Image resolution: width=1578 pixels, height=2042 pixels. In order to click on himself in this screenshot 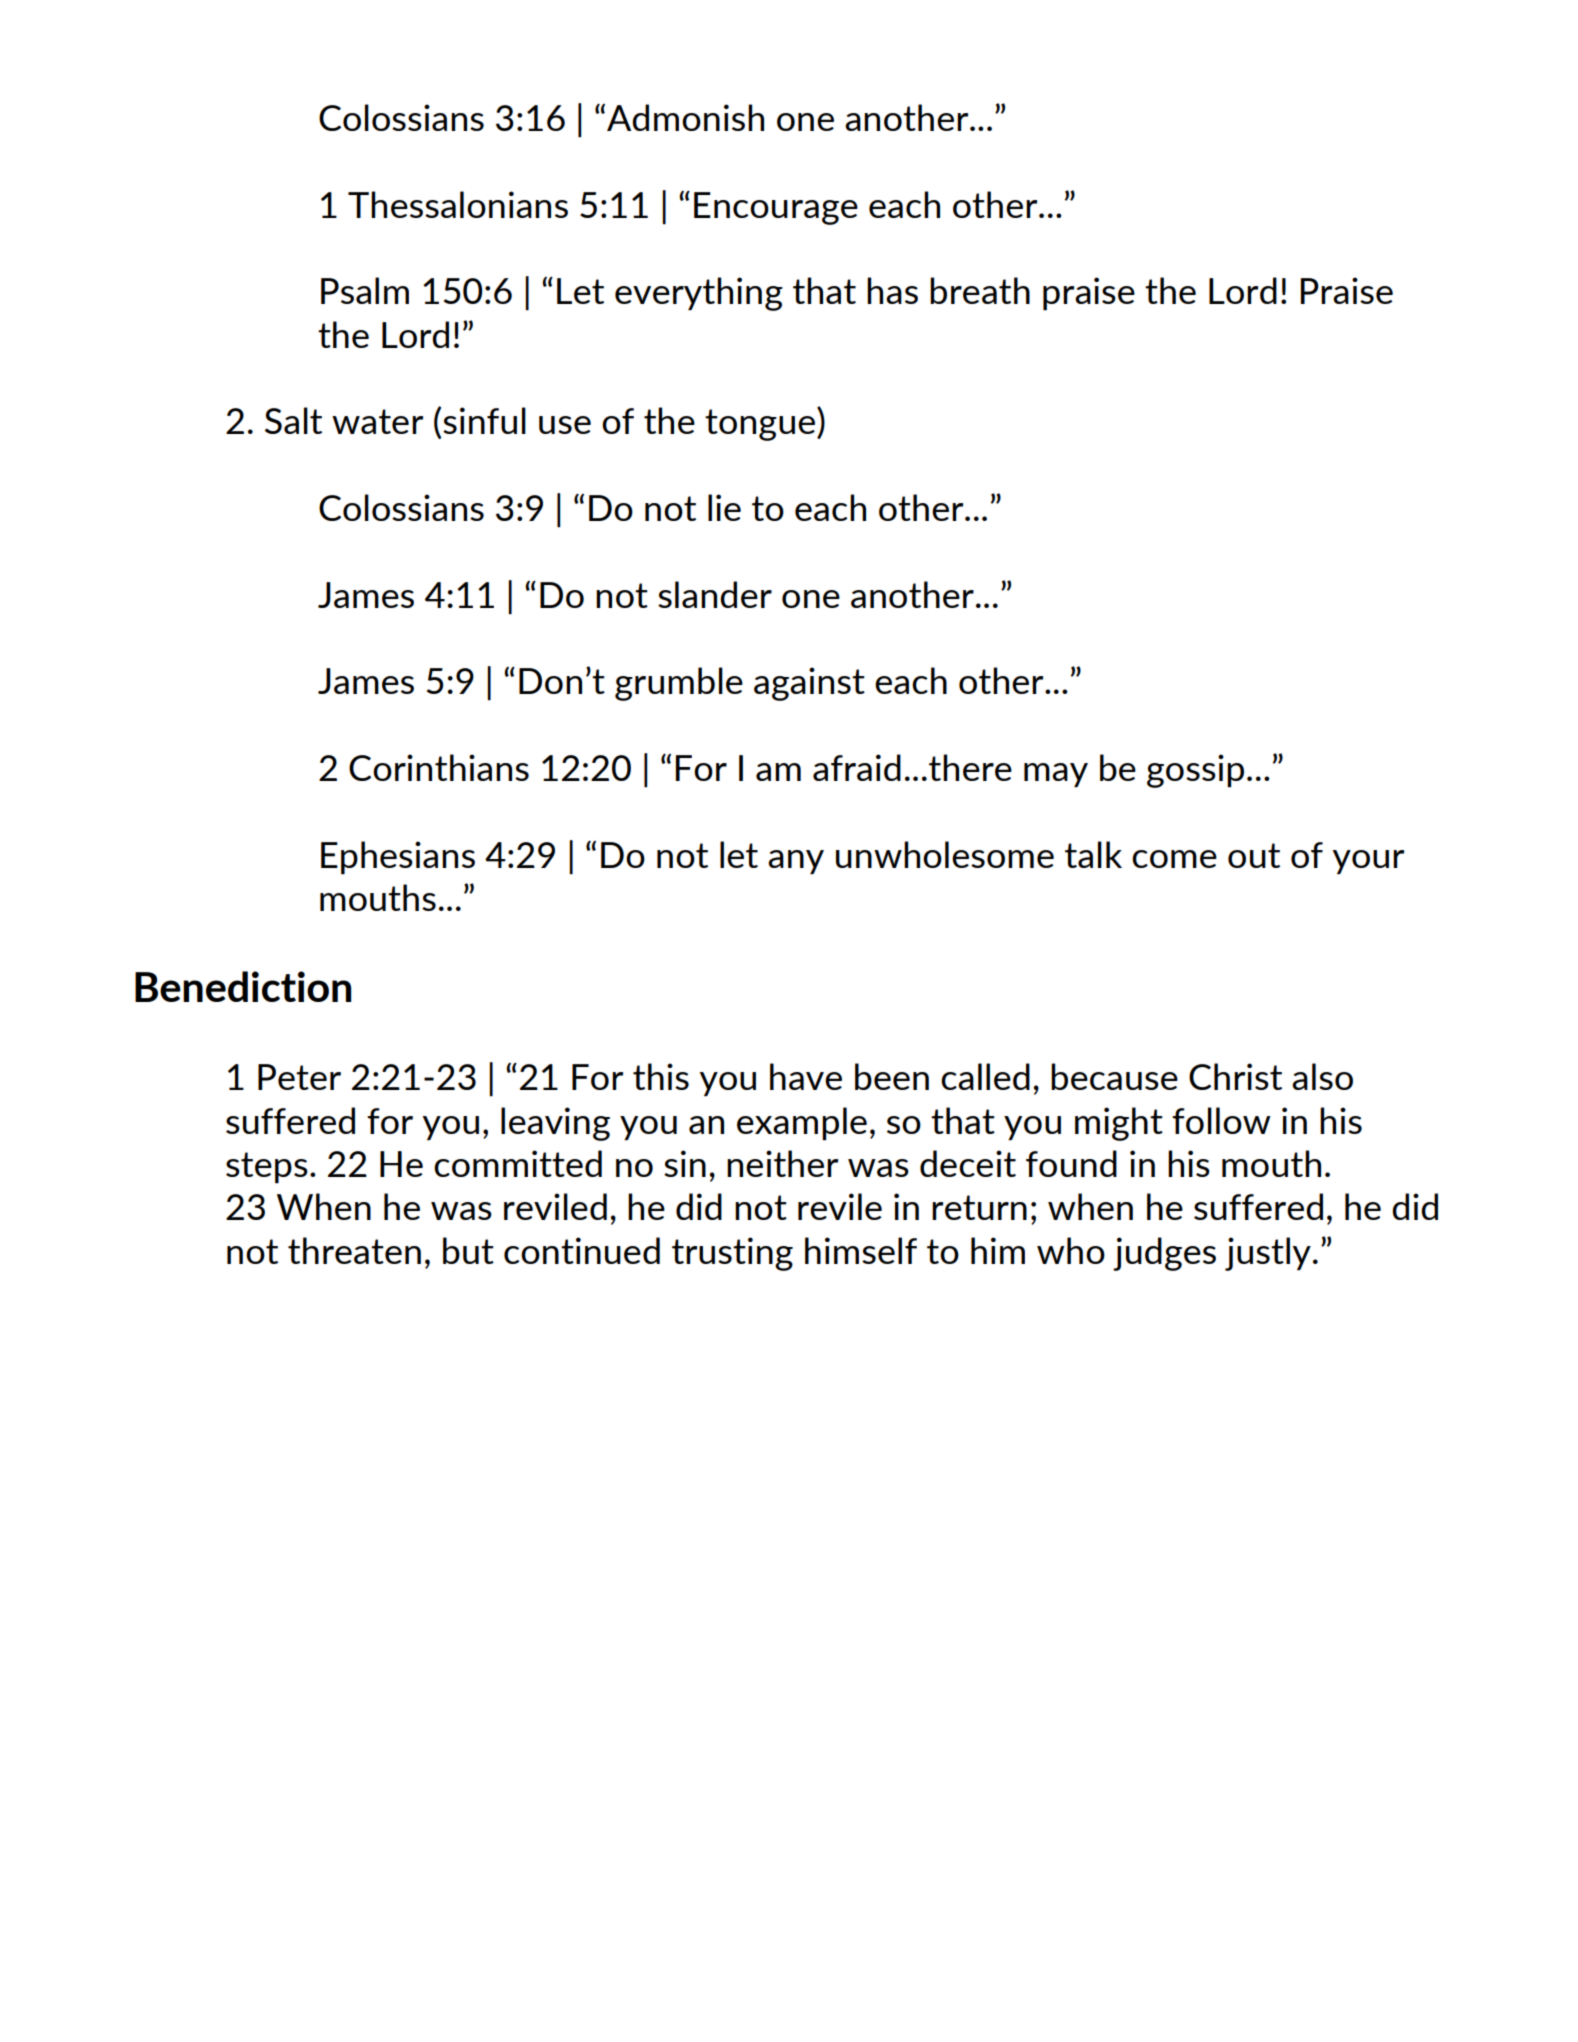, I will do `click(861, 1250)`.
